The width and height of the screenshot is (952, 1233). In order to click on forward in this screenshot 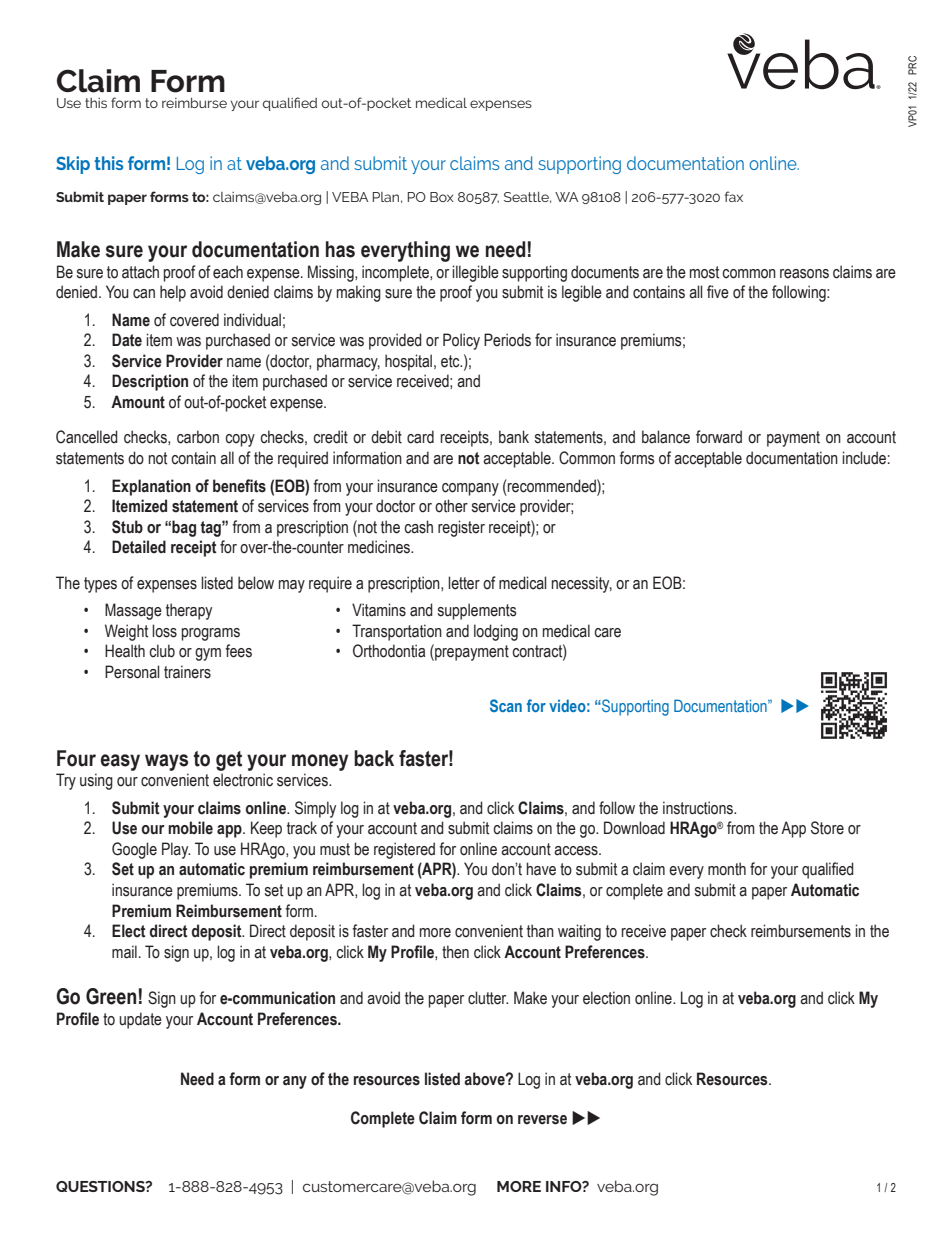, I will do `click(719, 437)`.
